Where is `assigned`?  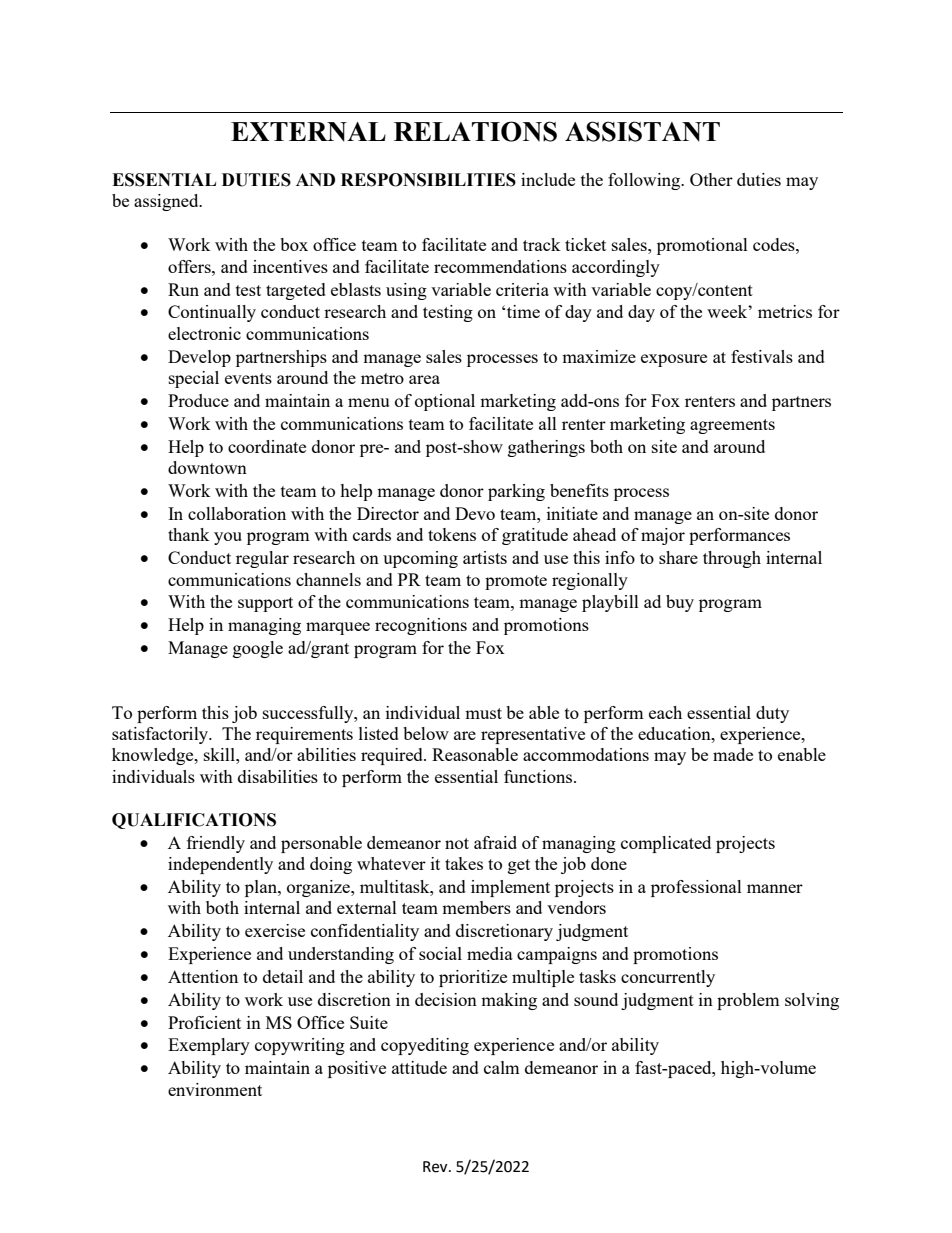
assigned is located at coordinates (167, 202).
